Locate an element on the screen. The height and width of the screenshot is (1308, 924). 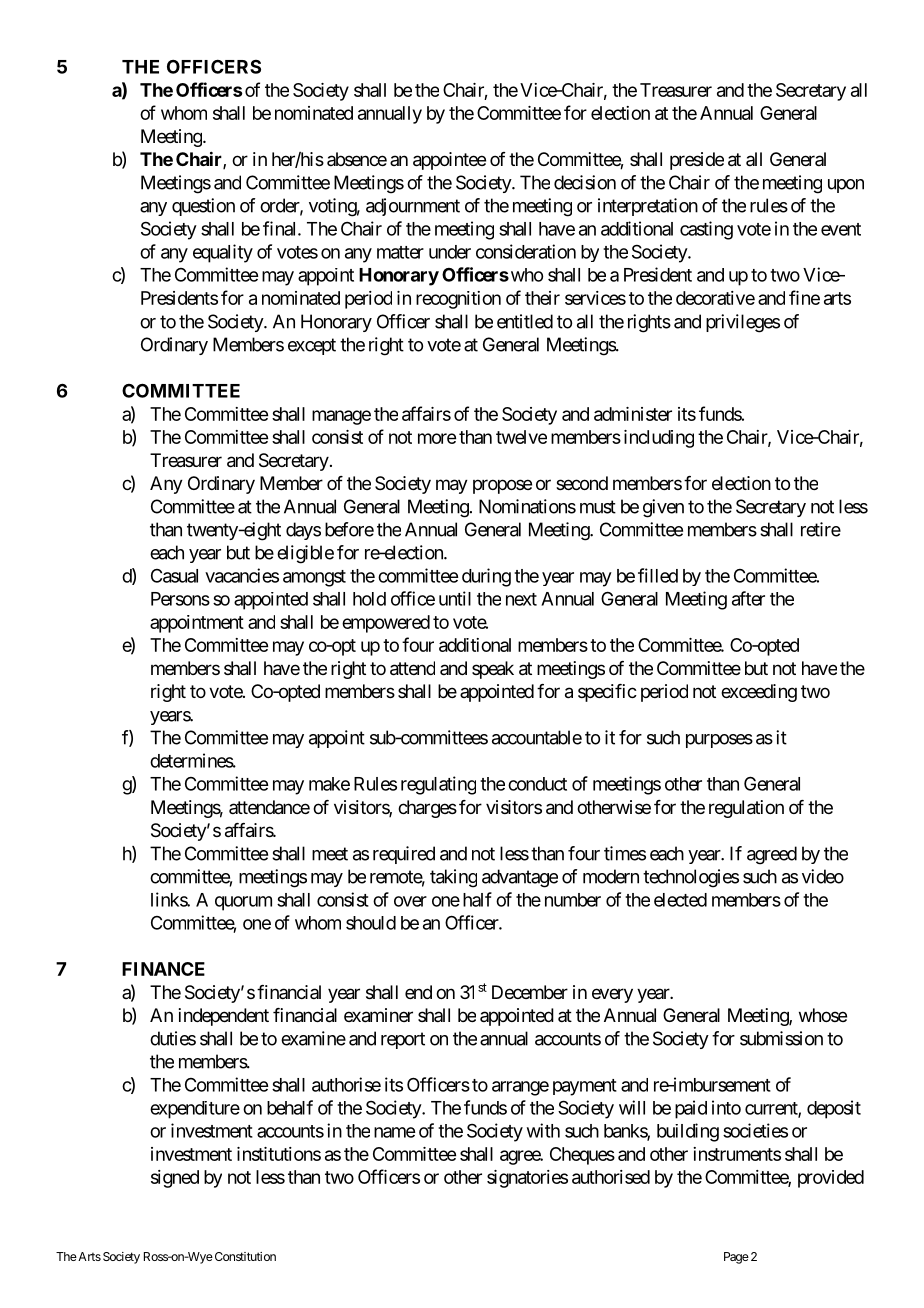
final is located at coordinates (281, 228).
